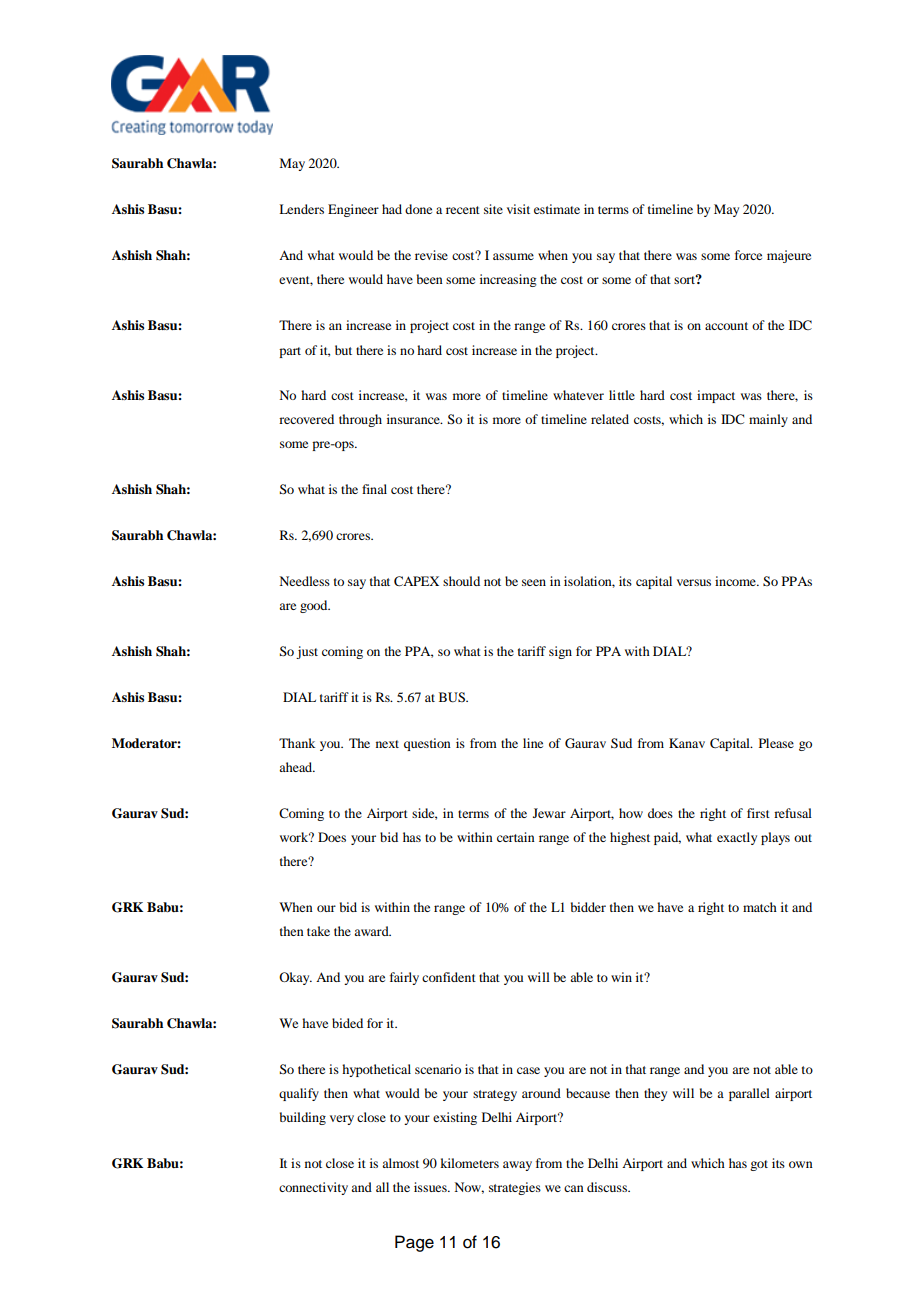 The width and height of the screenshot is (924, 1307). What do you see at coordinates (353, 210) in the screenshot?
I see `Engineer` at bounding box center [353, 210].
